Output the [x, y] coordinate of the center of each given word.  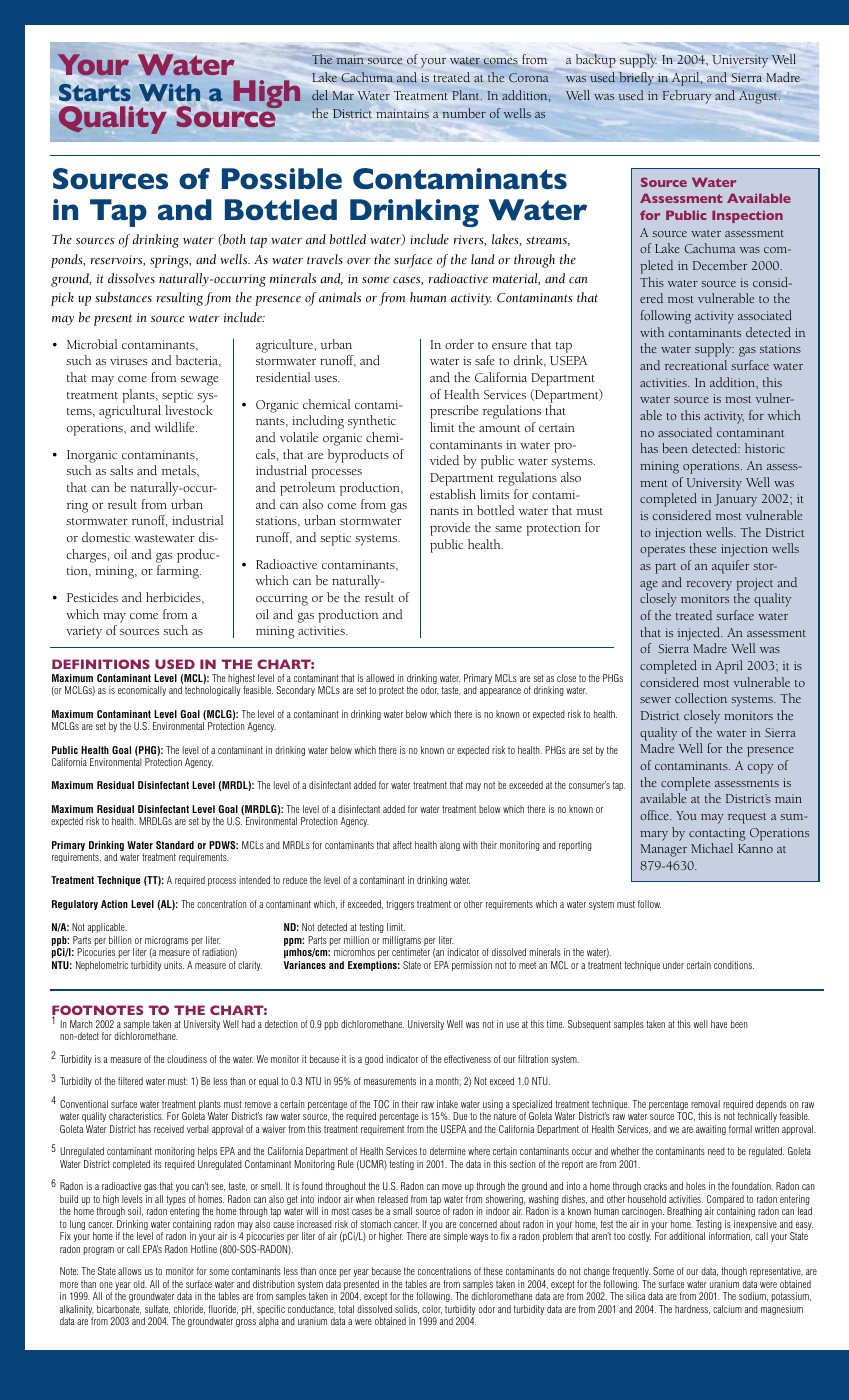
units [174, 965]
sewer [655, 700]
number [464, 113]
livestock [189, 410]
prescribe [454, 412]
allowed [380, 678]
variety [84, 632]
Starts [95, 92]
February [687, 96]
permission [472, 966]
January [735, 500]
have [719, 1024]
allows [130, 1271]
